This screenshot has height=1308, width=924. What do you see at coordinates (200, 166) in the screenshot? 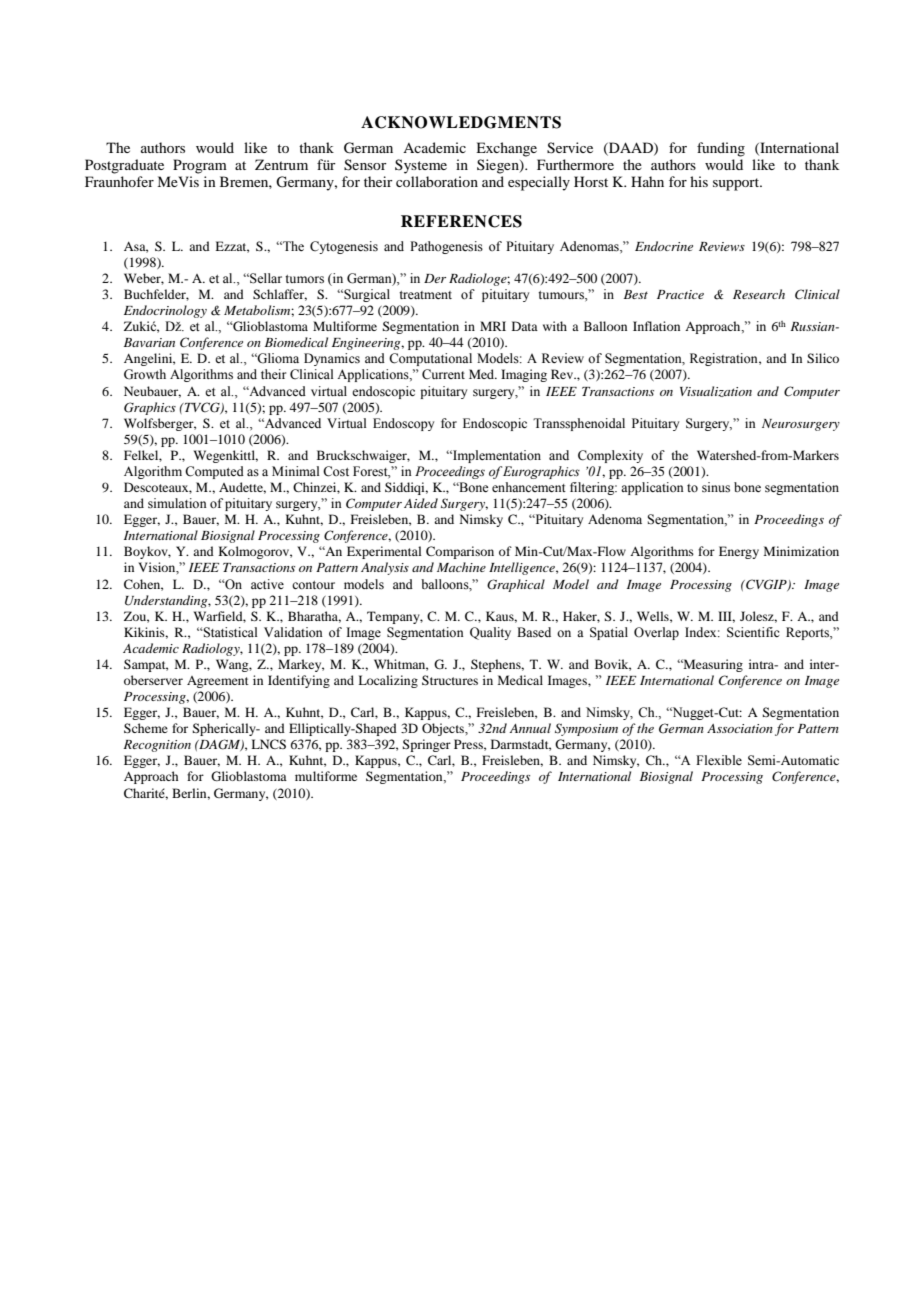
I see `Program` at bounding box center [200, 166].
